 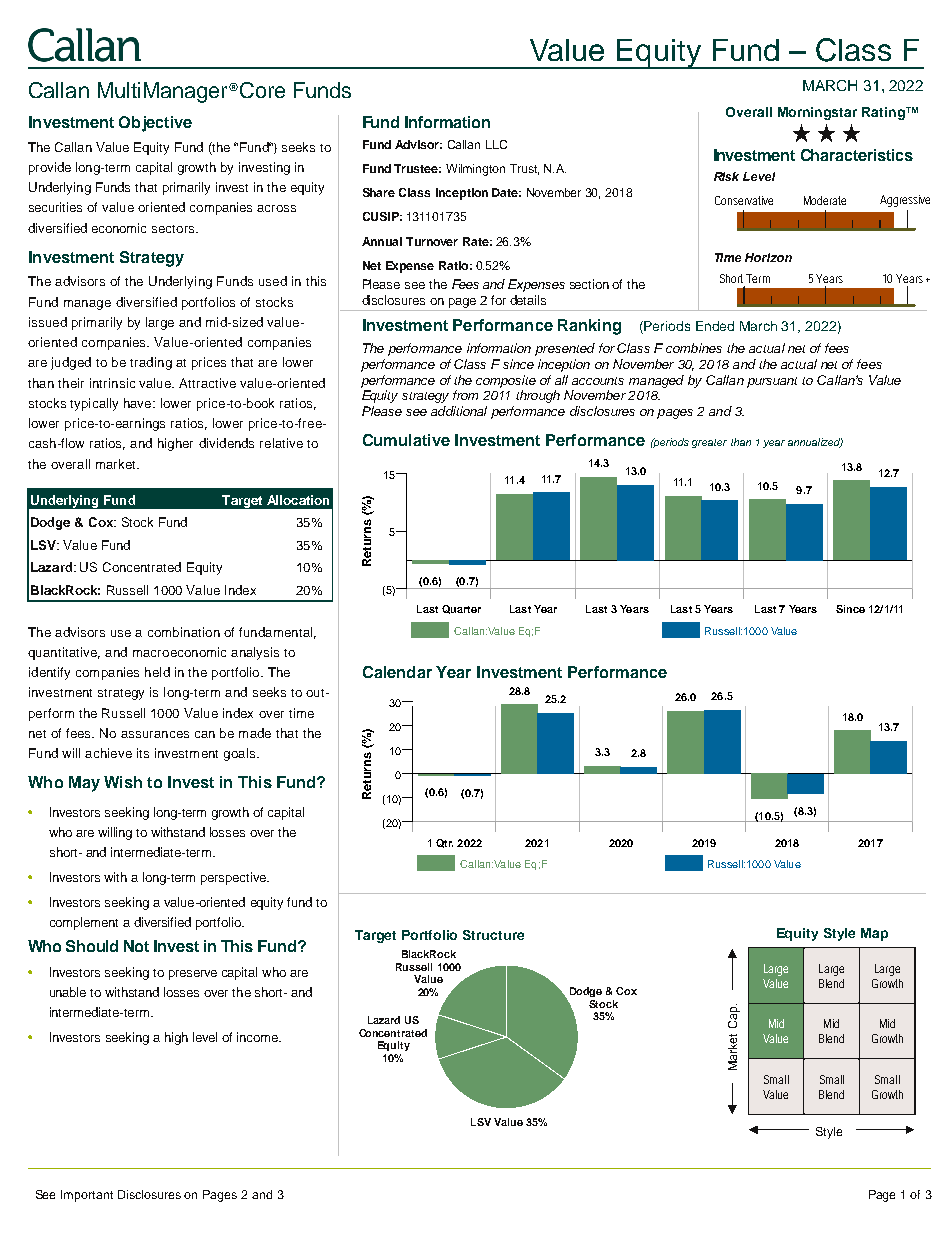 What do you see at coordinates (226, 443) in the document?
I see `dividends` at bounding box center [226, 443].
